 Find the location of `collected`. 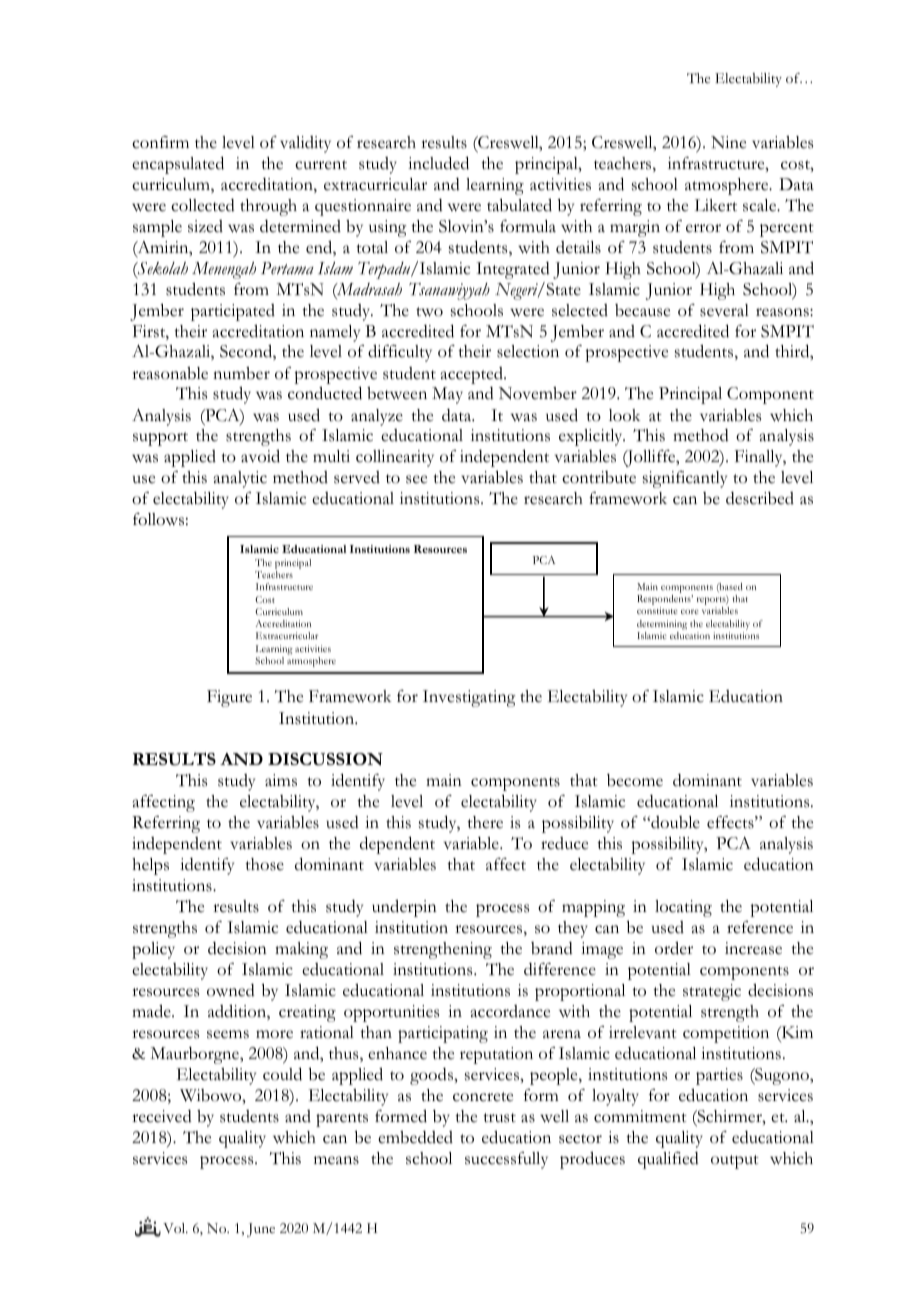

collected is located at coordinates (203, 205).
